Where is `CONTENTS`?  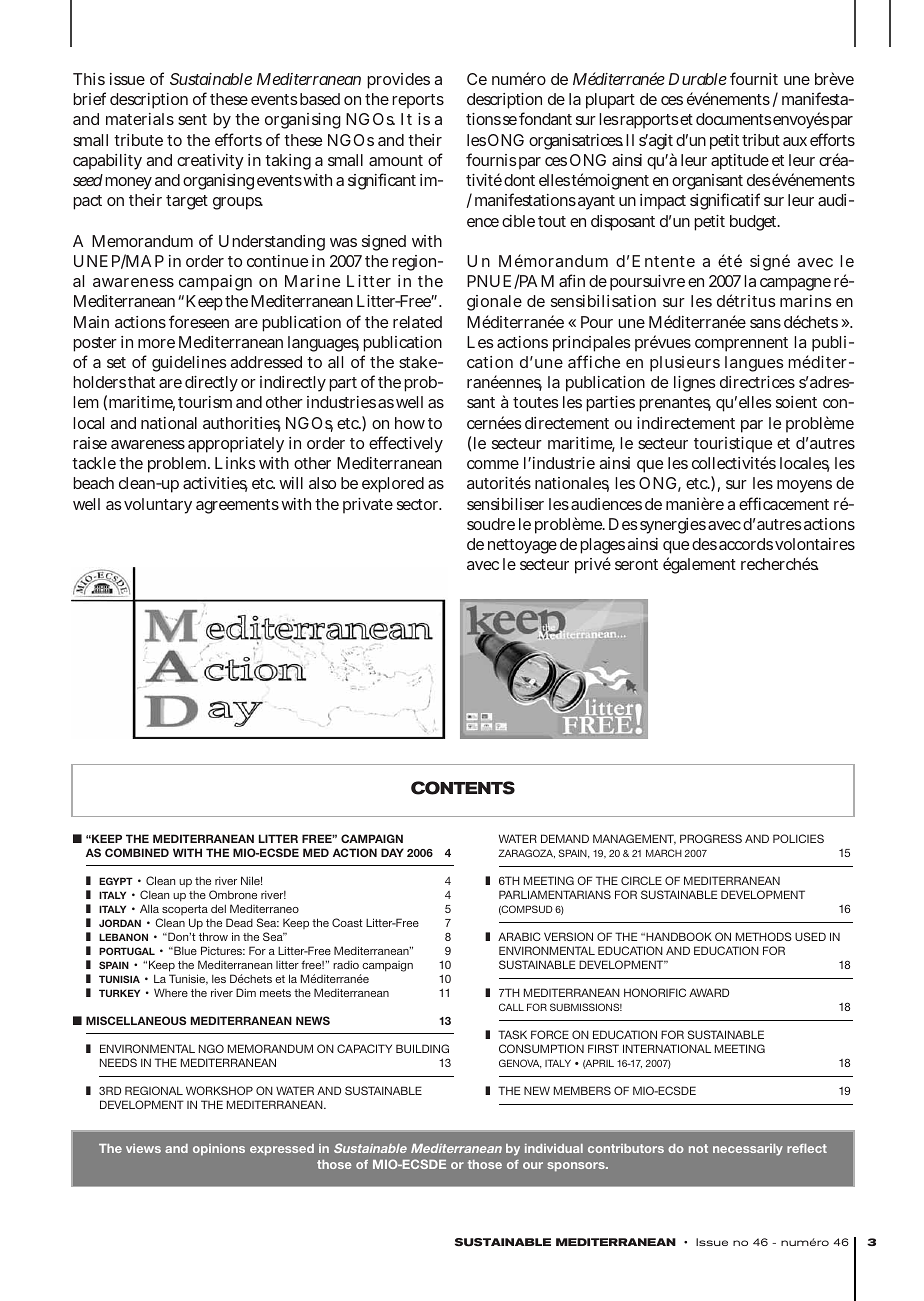
CONTENTS is located at coordinates (463, 788).
